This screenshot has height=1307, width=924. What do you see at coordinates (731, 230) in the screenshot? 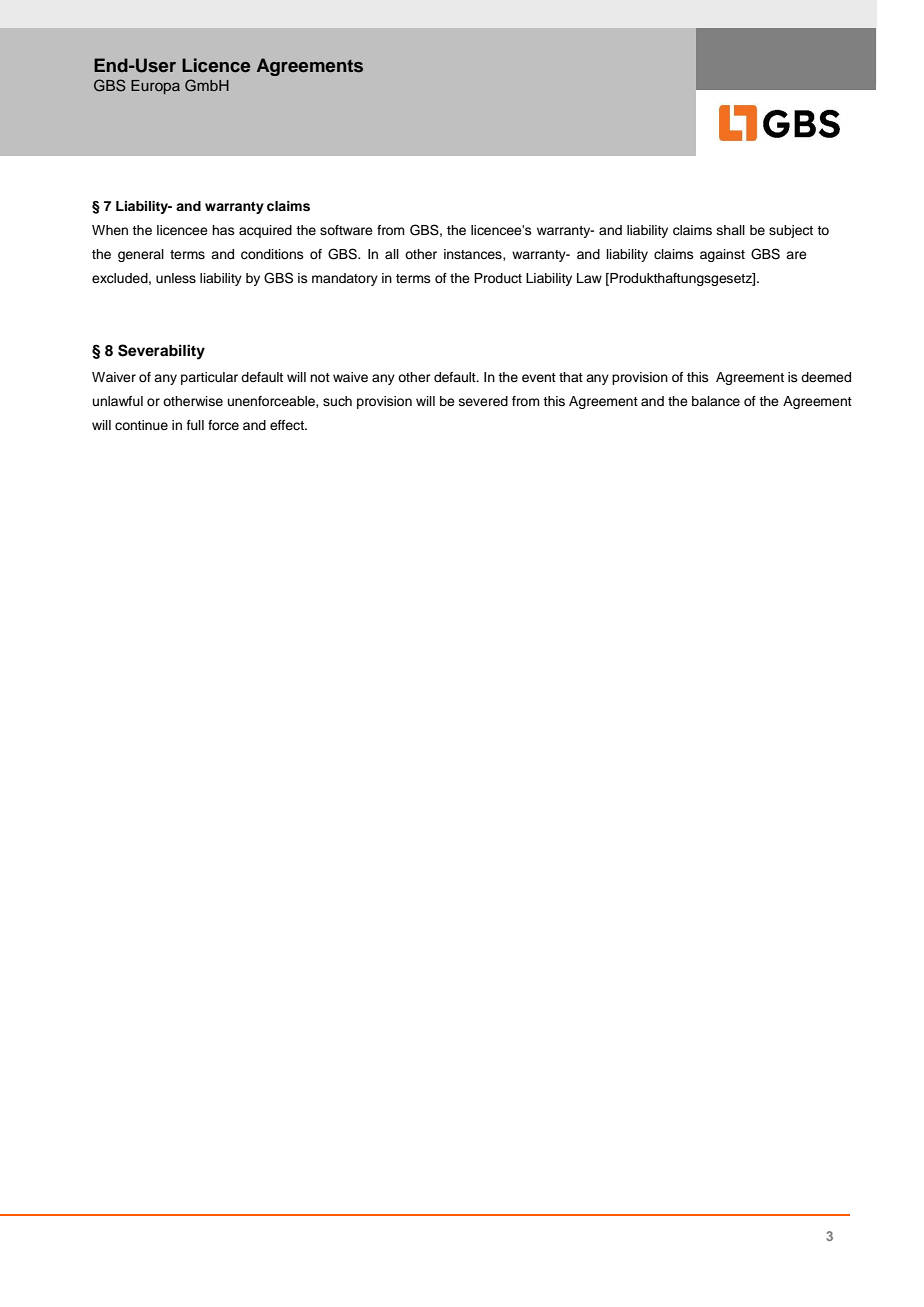
I see `shall` at bounding box center [731, 230].
